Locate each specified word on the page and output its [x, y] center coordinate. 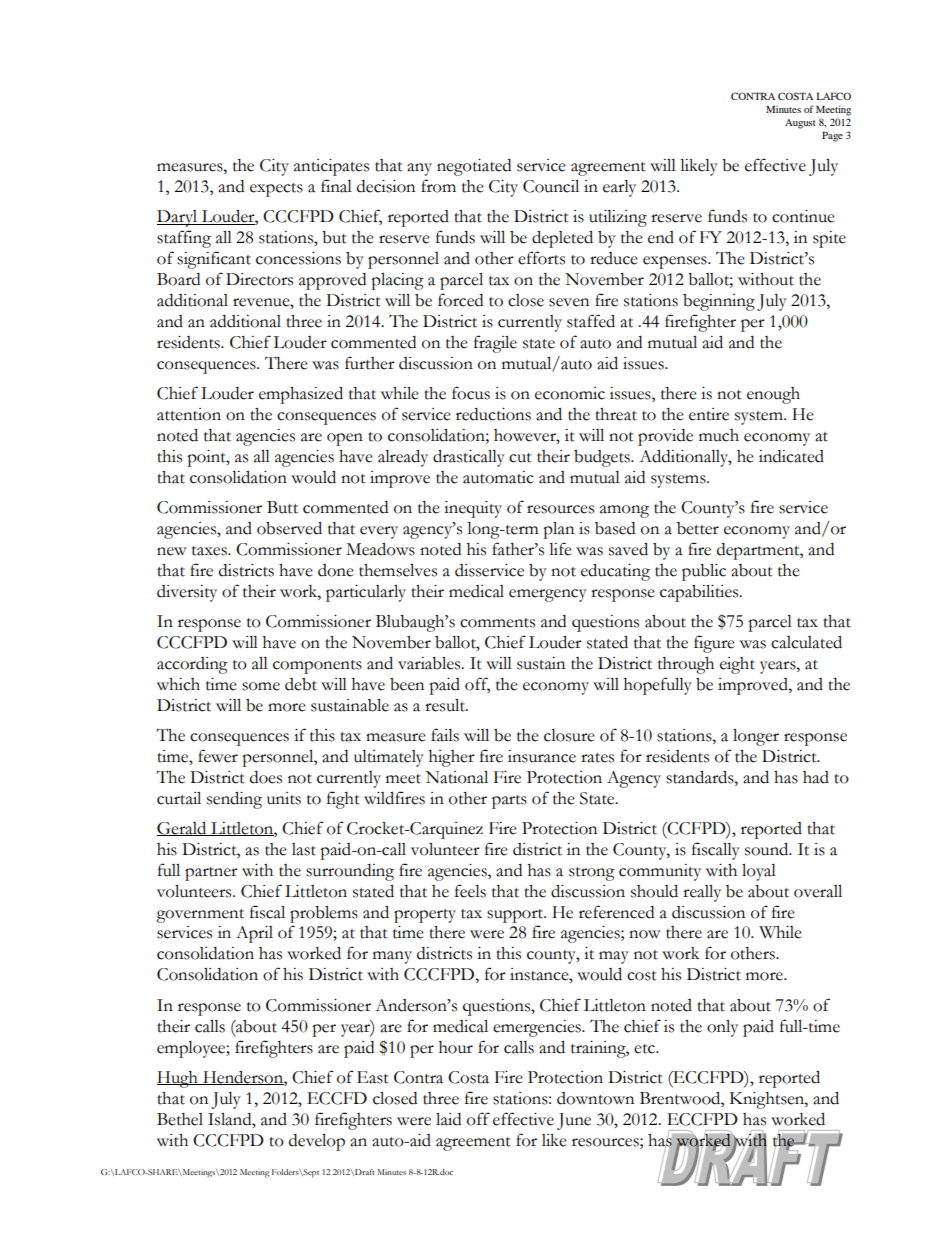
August [800, 124]
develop [317, 1142]
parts [509, 802]
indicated [791, 456]
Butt [282, 507]
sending [234, 800]
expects [276, 190]
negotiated [474, 167]
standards [701, 777]
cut [520, 458]
